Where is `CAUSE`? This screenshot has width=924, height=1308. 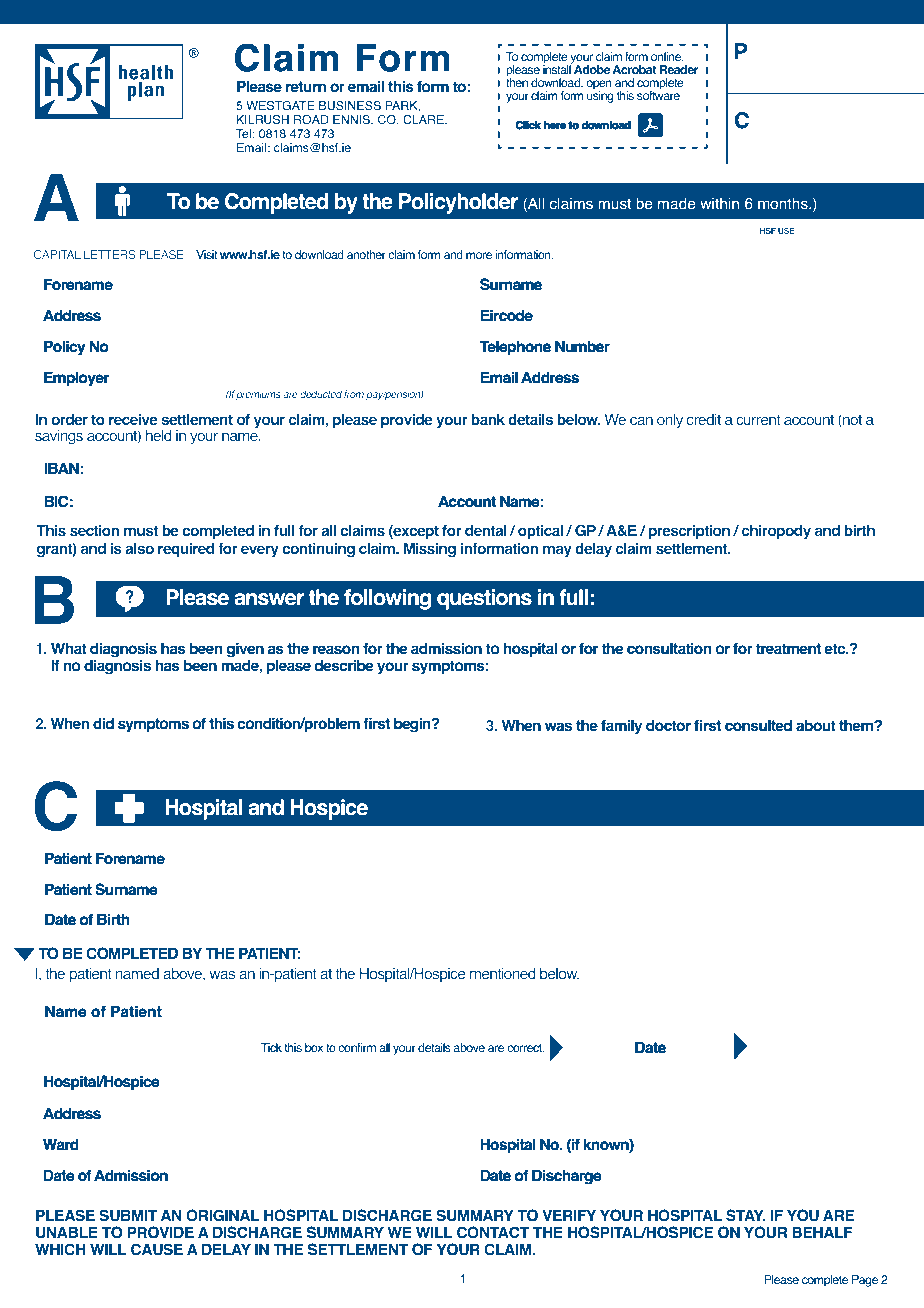
CAUSE is located at coordinates (157, 1249).
